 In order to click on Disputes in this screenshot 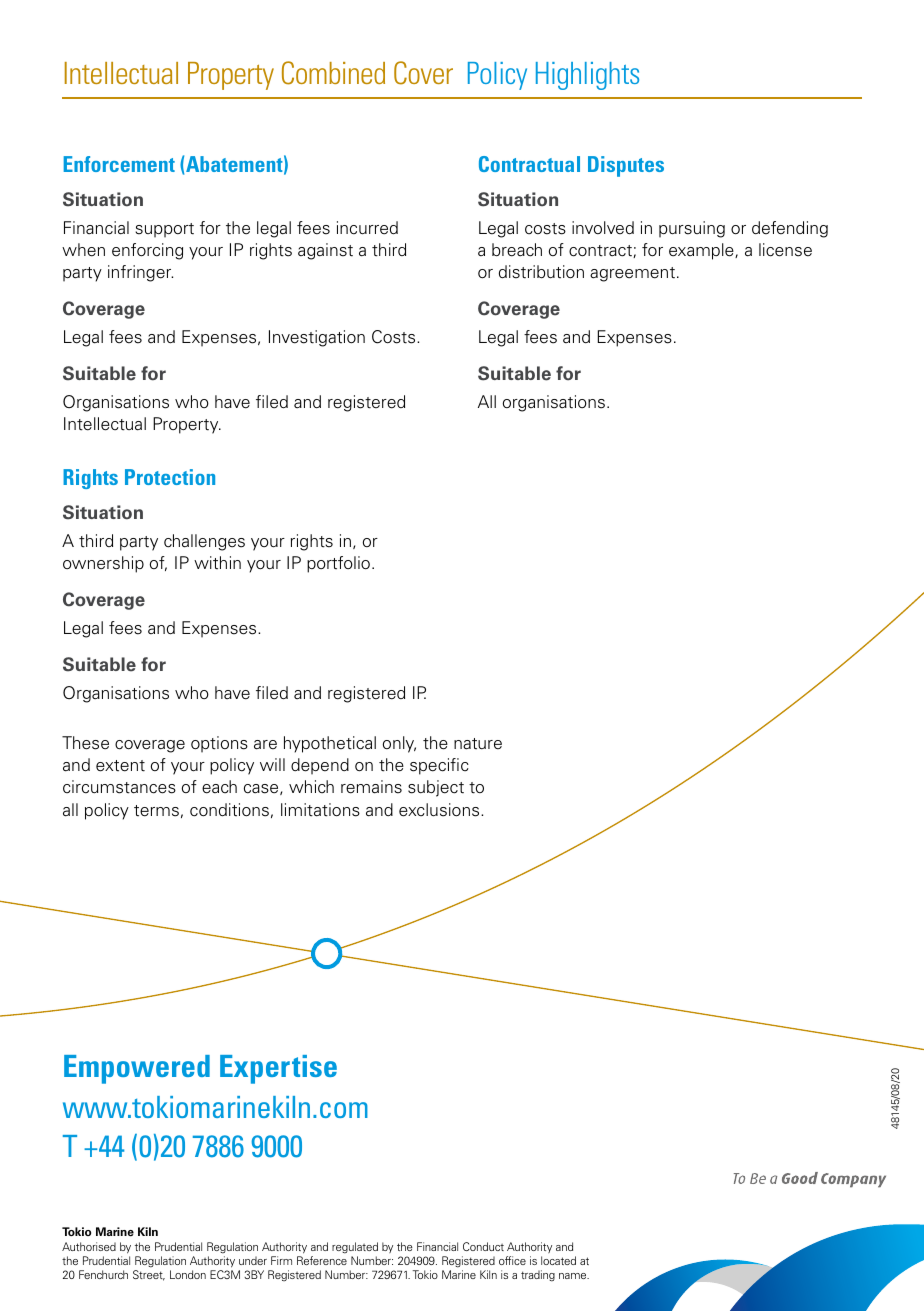, I will do `click(626, 166)`.
